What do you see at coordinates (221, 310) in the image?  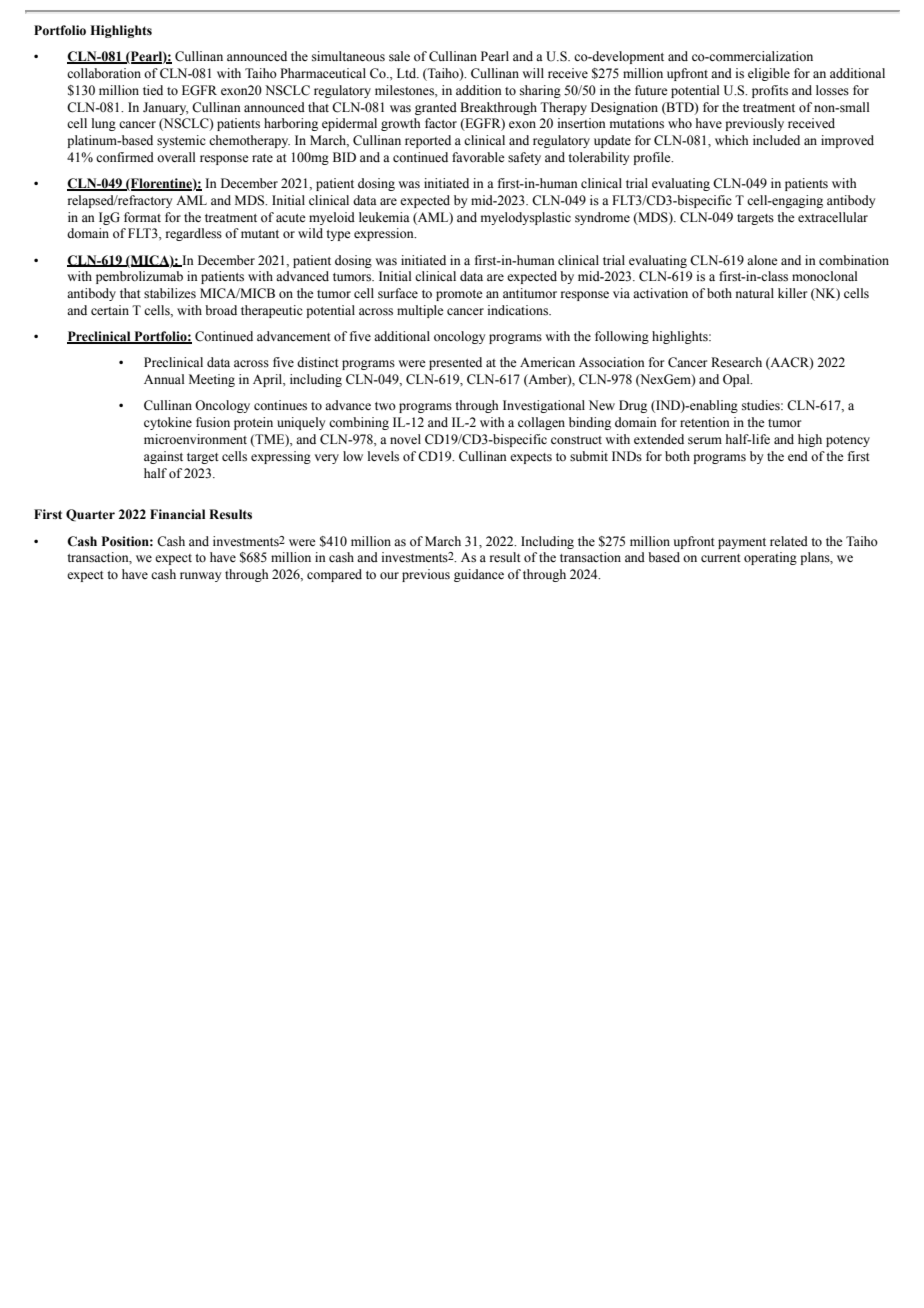 I see `broad` at bounding box center [221, 310].
